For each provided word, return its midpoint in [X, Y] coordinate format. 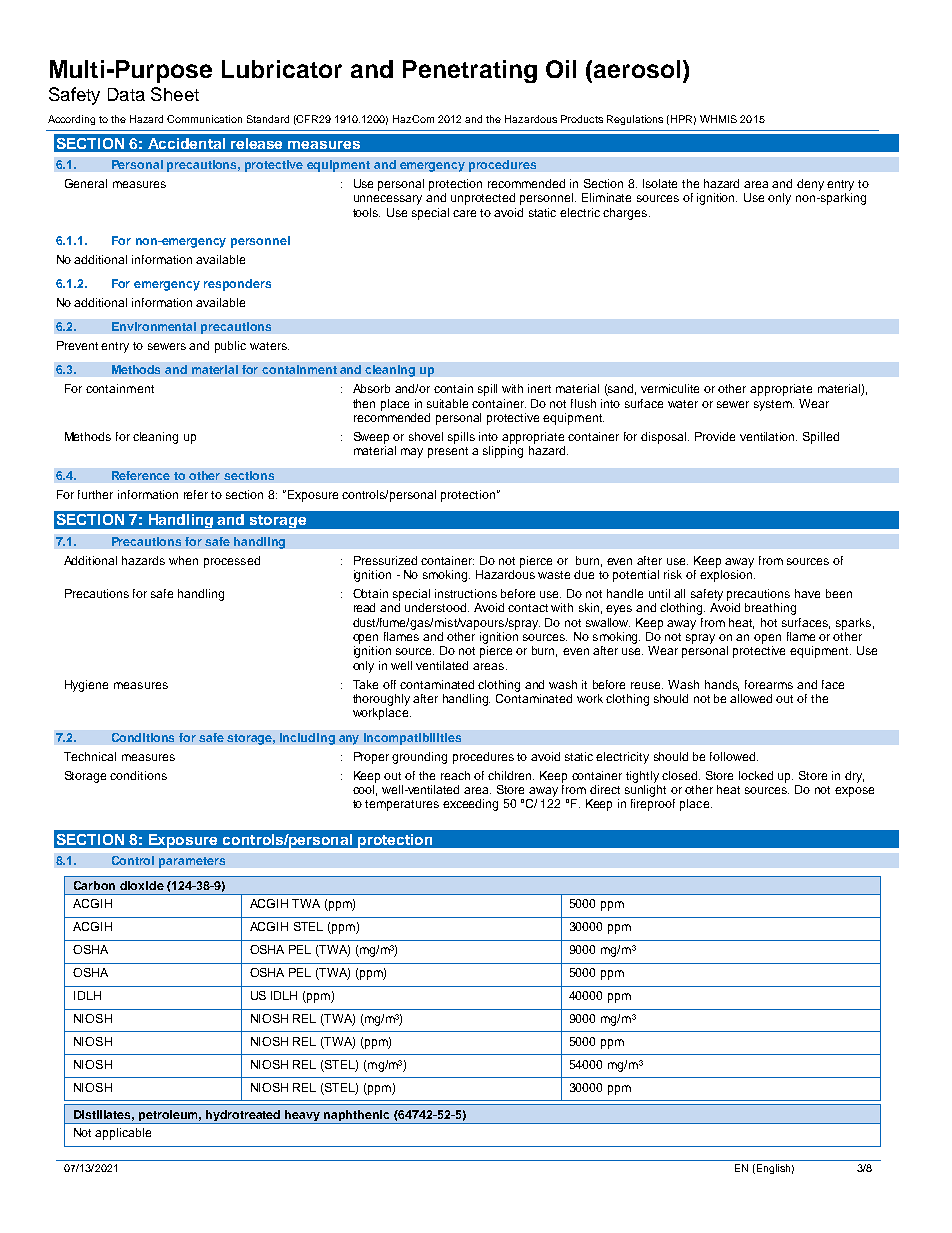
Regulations [635, 120]
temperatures [402, 805]
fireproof [653, 805]
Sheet [175, 94]
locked [756, 775]
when [183, 560]
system [774, 405]
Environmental [154, 326]
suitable [447, 403]
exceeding [470, 805]
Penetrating [470, 71]
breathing [770, 609]
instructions [466, 593]
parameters [192, 862]
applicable [123, 1134]
